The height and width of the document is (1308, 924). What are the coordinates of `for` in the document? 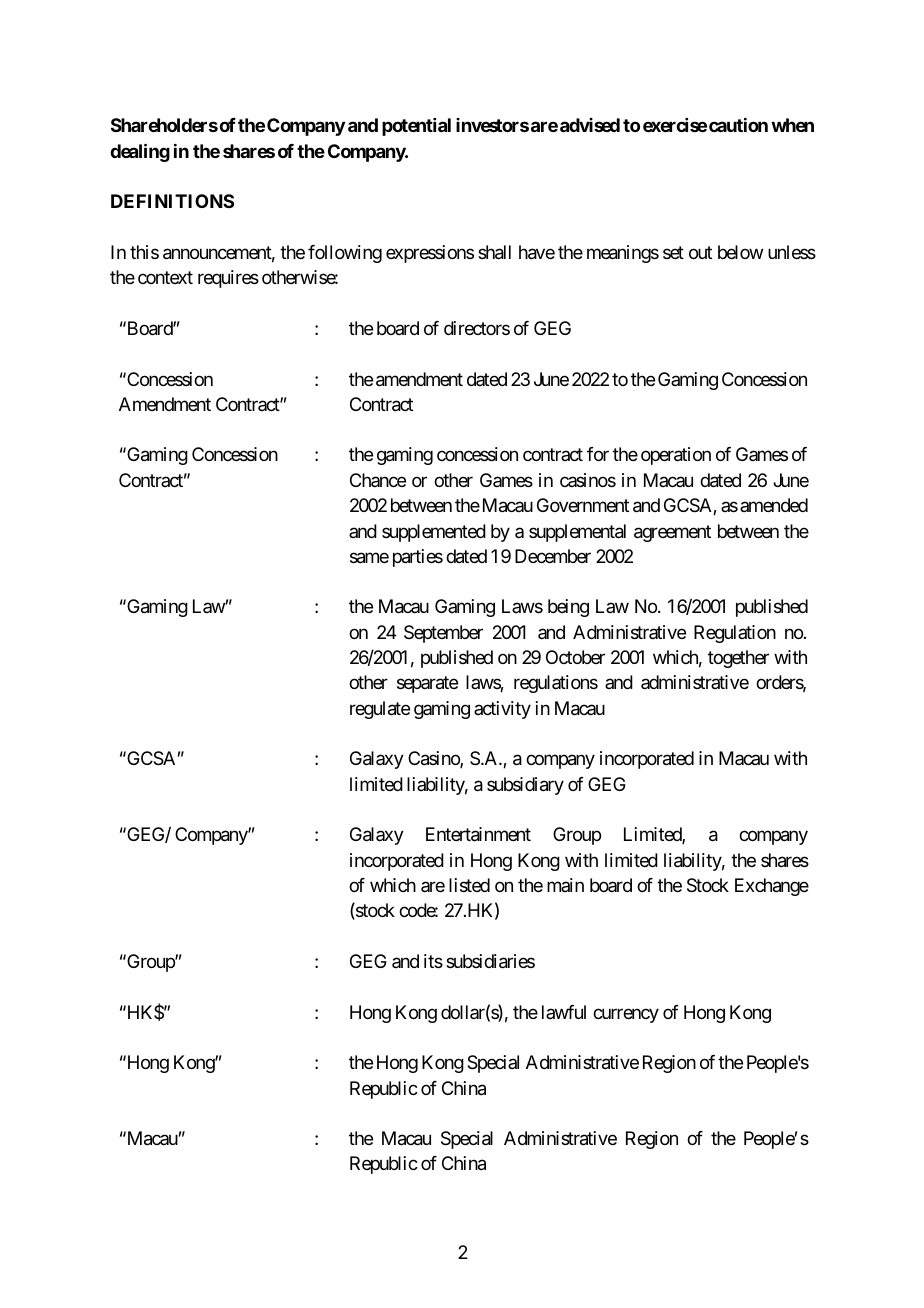 It's located at (598, 454).
